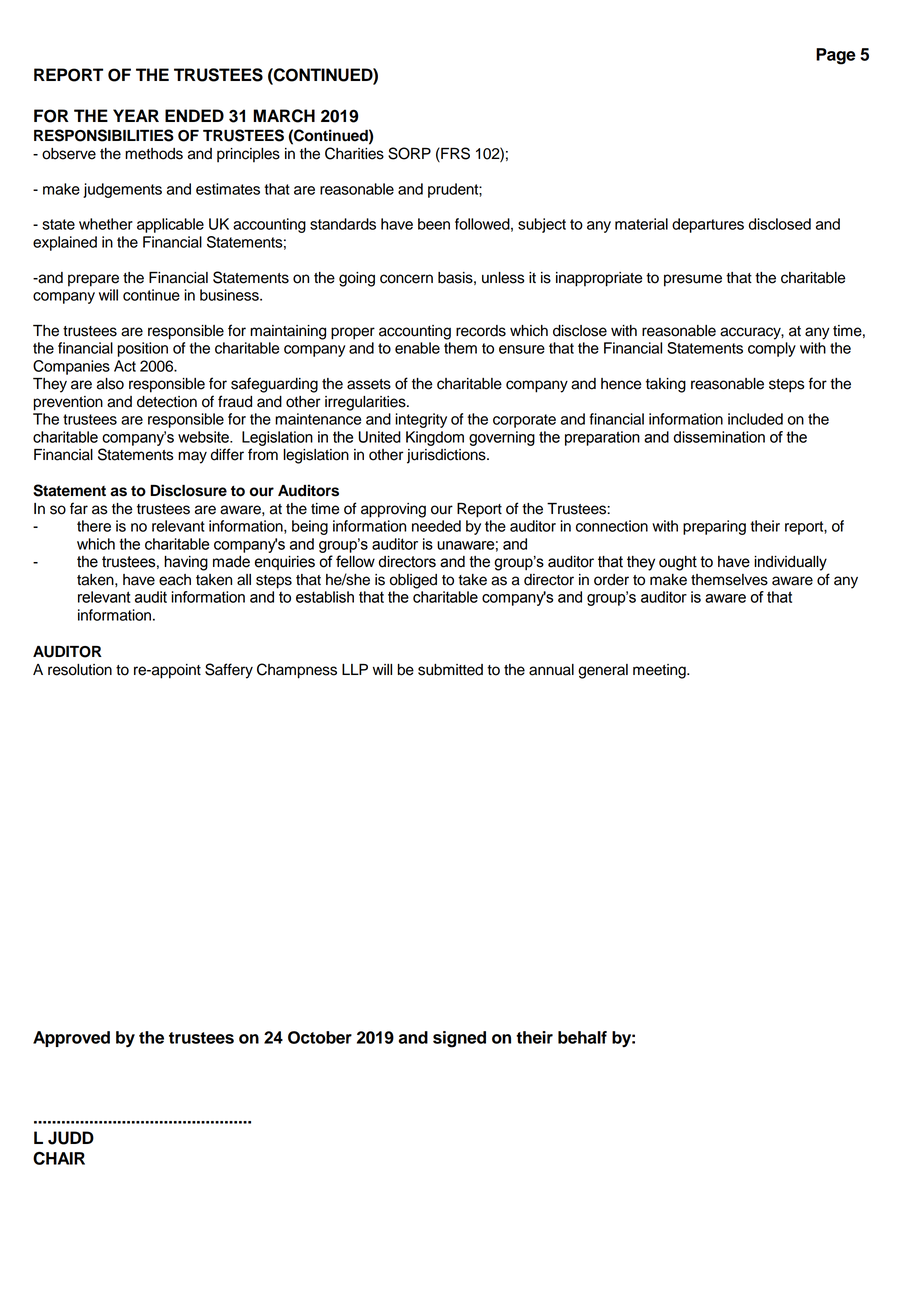 This image has height=1308, width=924. What do you see at coordinates (836, 56) in the image?
I see `Page` at bounding box center [836, 56].
